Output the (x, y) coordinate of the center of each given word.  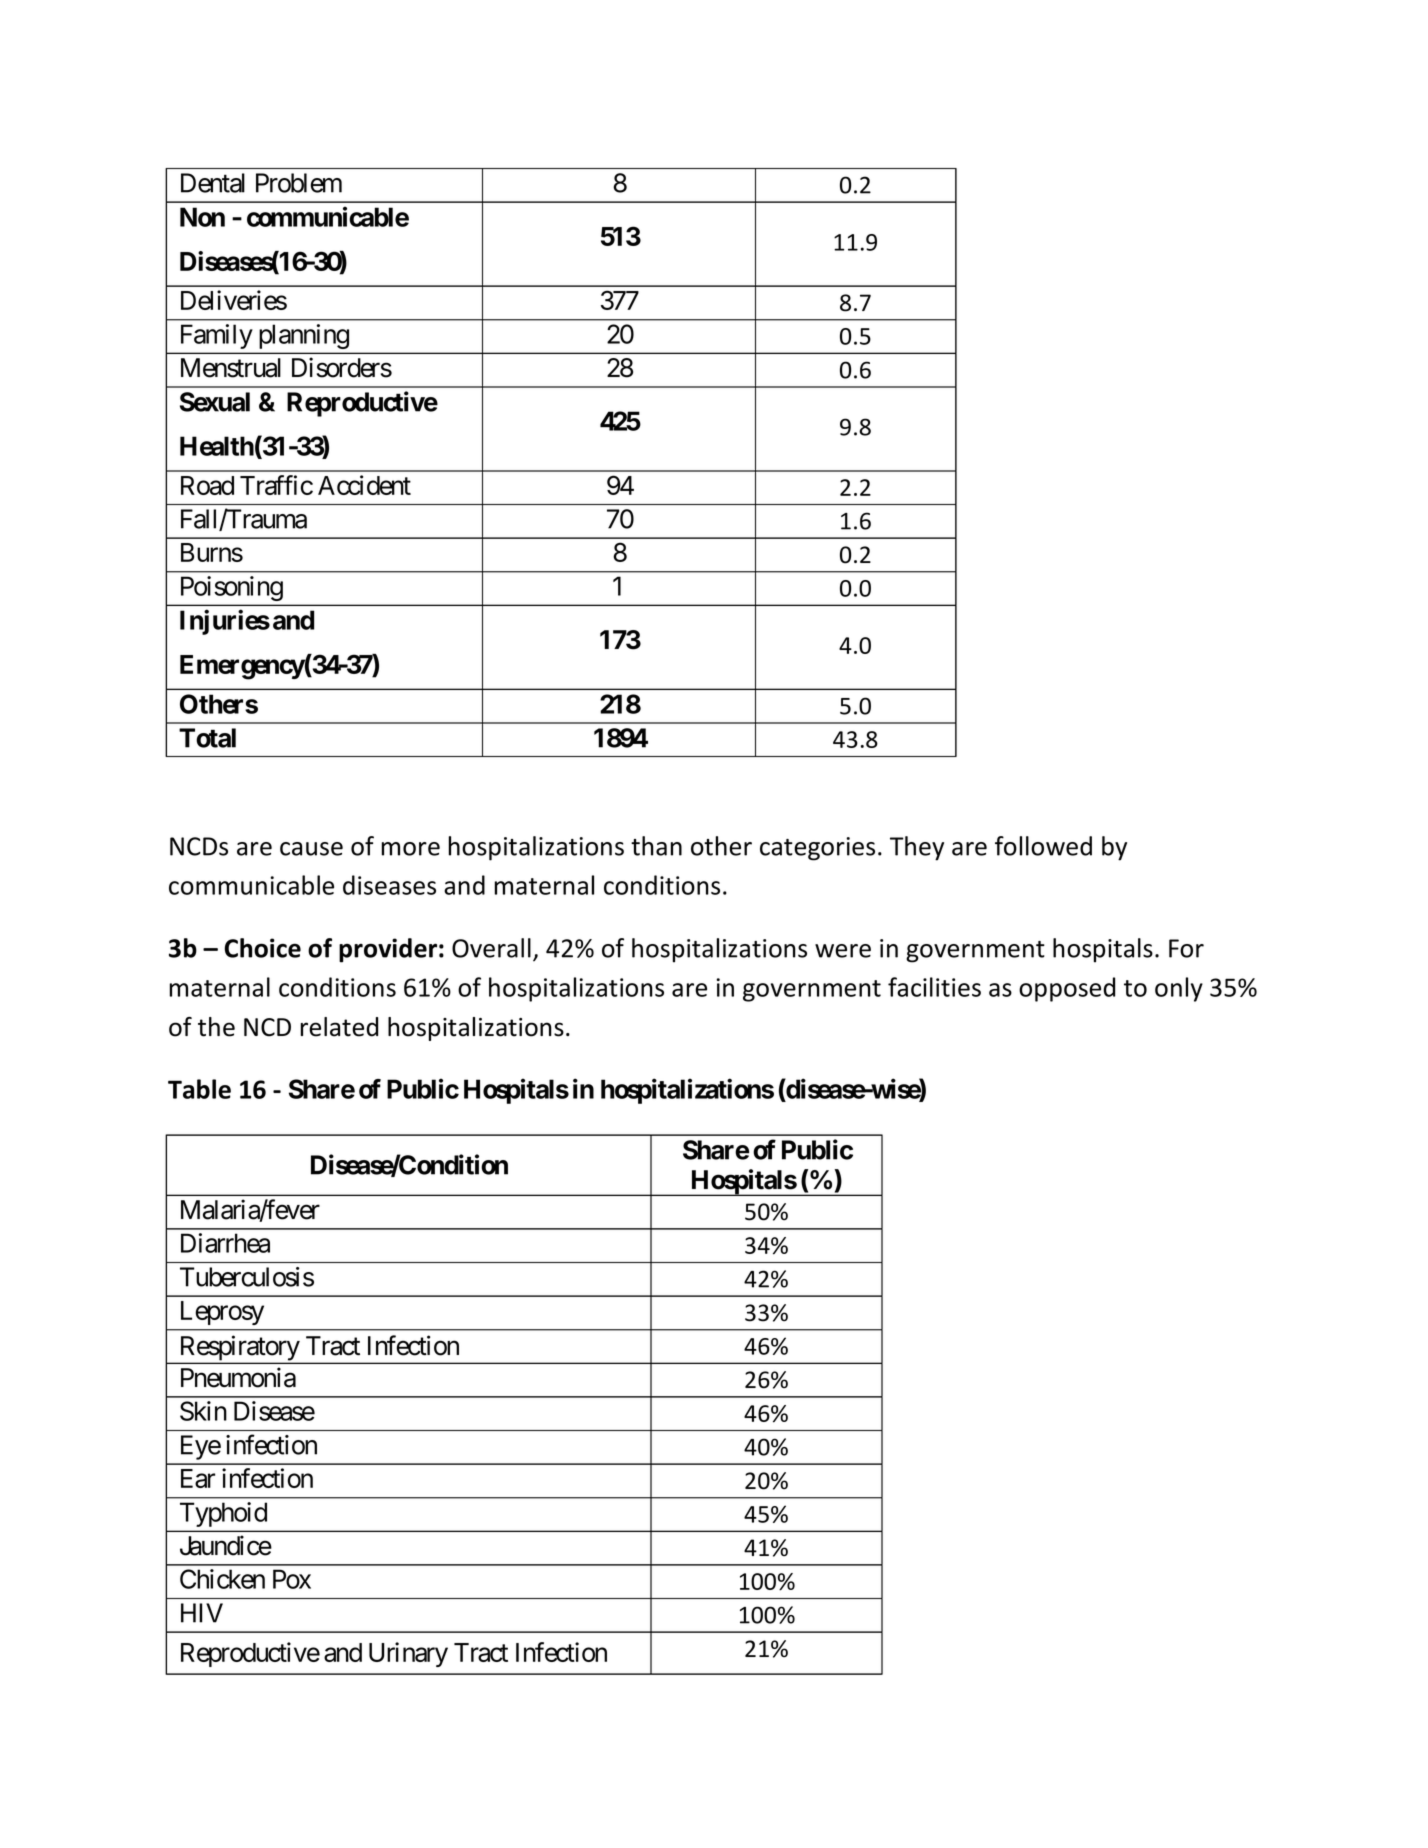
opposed (1067, 989)
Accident (364, 485)
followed (1043, 846)
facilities (934, 987)
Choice (263, 948)
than (656, 846)
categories (817, 849)
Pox (292, 1579)
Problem (299, 183)
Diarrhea (225, 1243)
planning (304, 336)
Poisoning (232, 588)
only (1179, 989)
